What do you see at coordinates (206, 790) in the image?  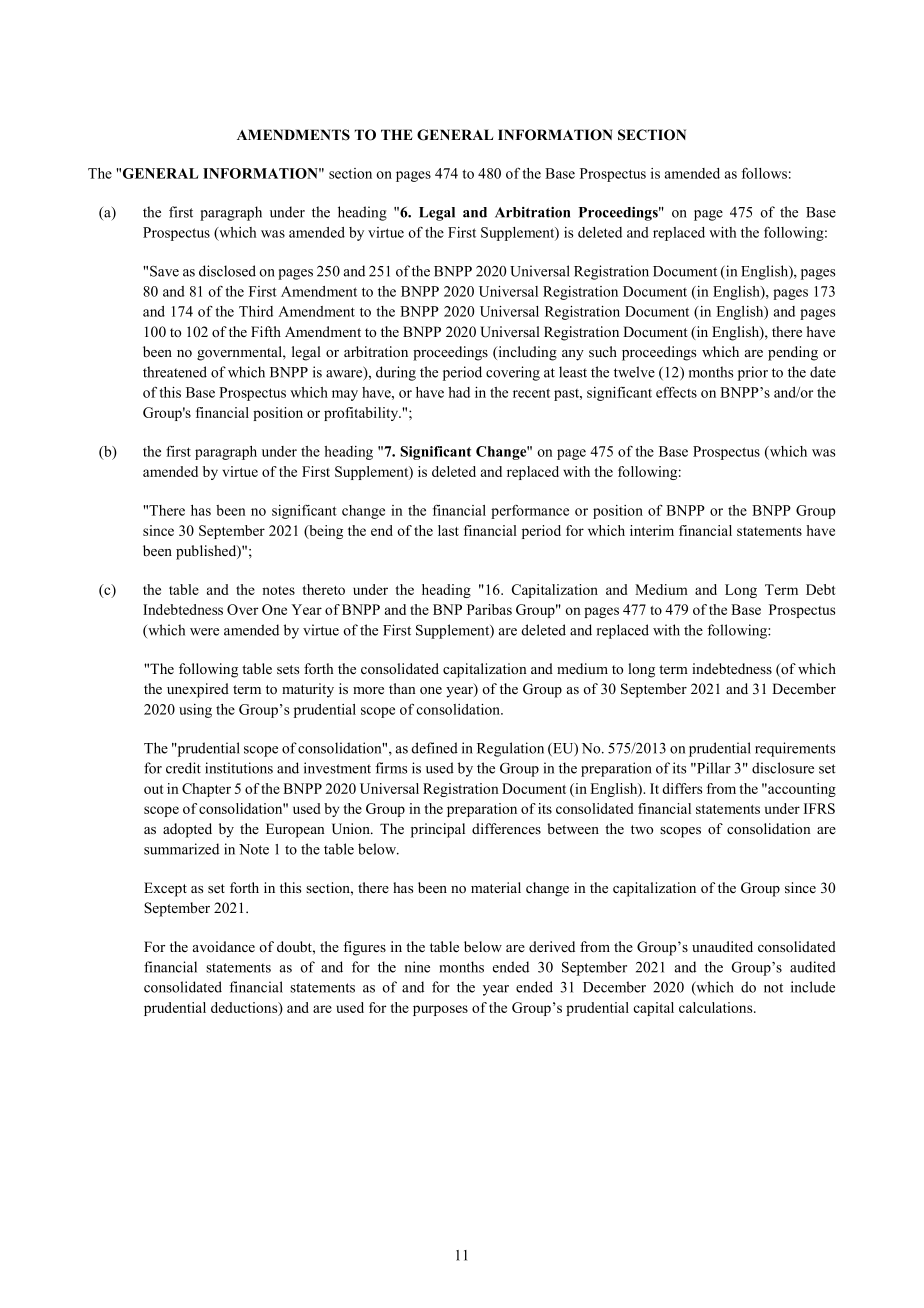 I see `Chapter` at bounding box center [206, 790].
